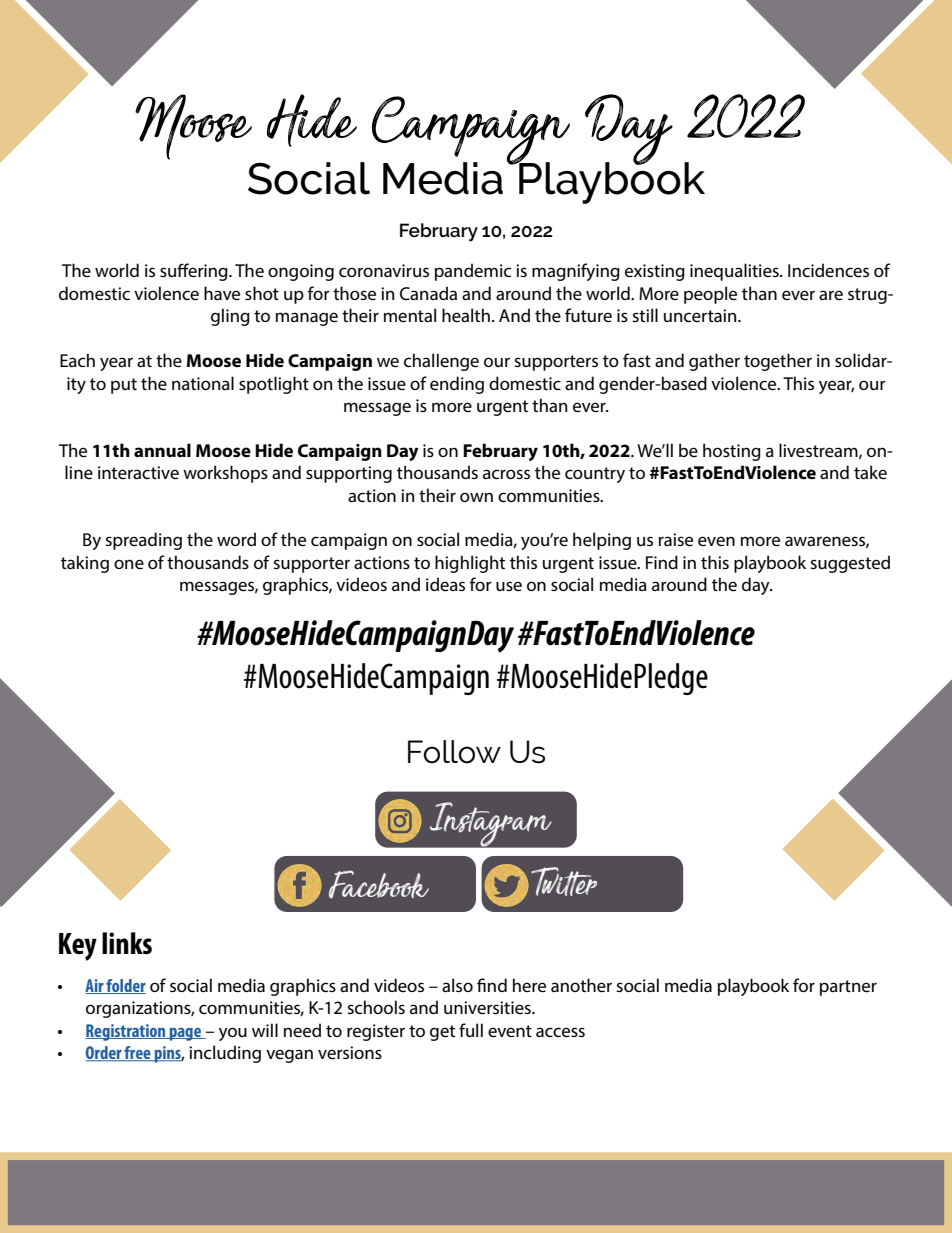 Image resolution: width=952 pixels, height=1233 pixels. What do you see at coordinates (850, 564) in the screenshot?
I see `suggested` at bounding box center [850, 564].
